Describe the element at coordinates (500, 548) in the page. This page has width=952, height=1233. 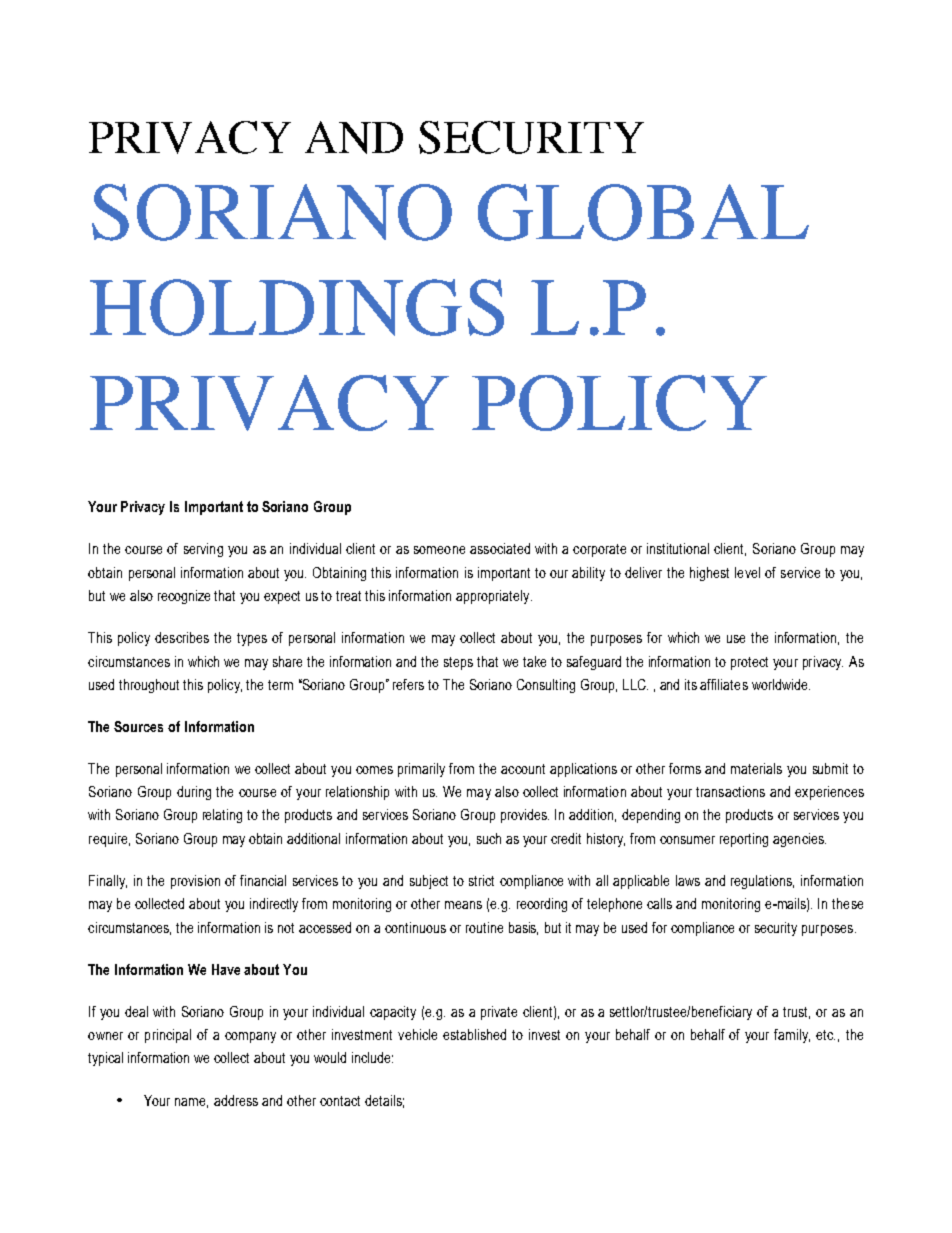
I see `associated` at that location.
